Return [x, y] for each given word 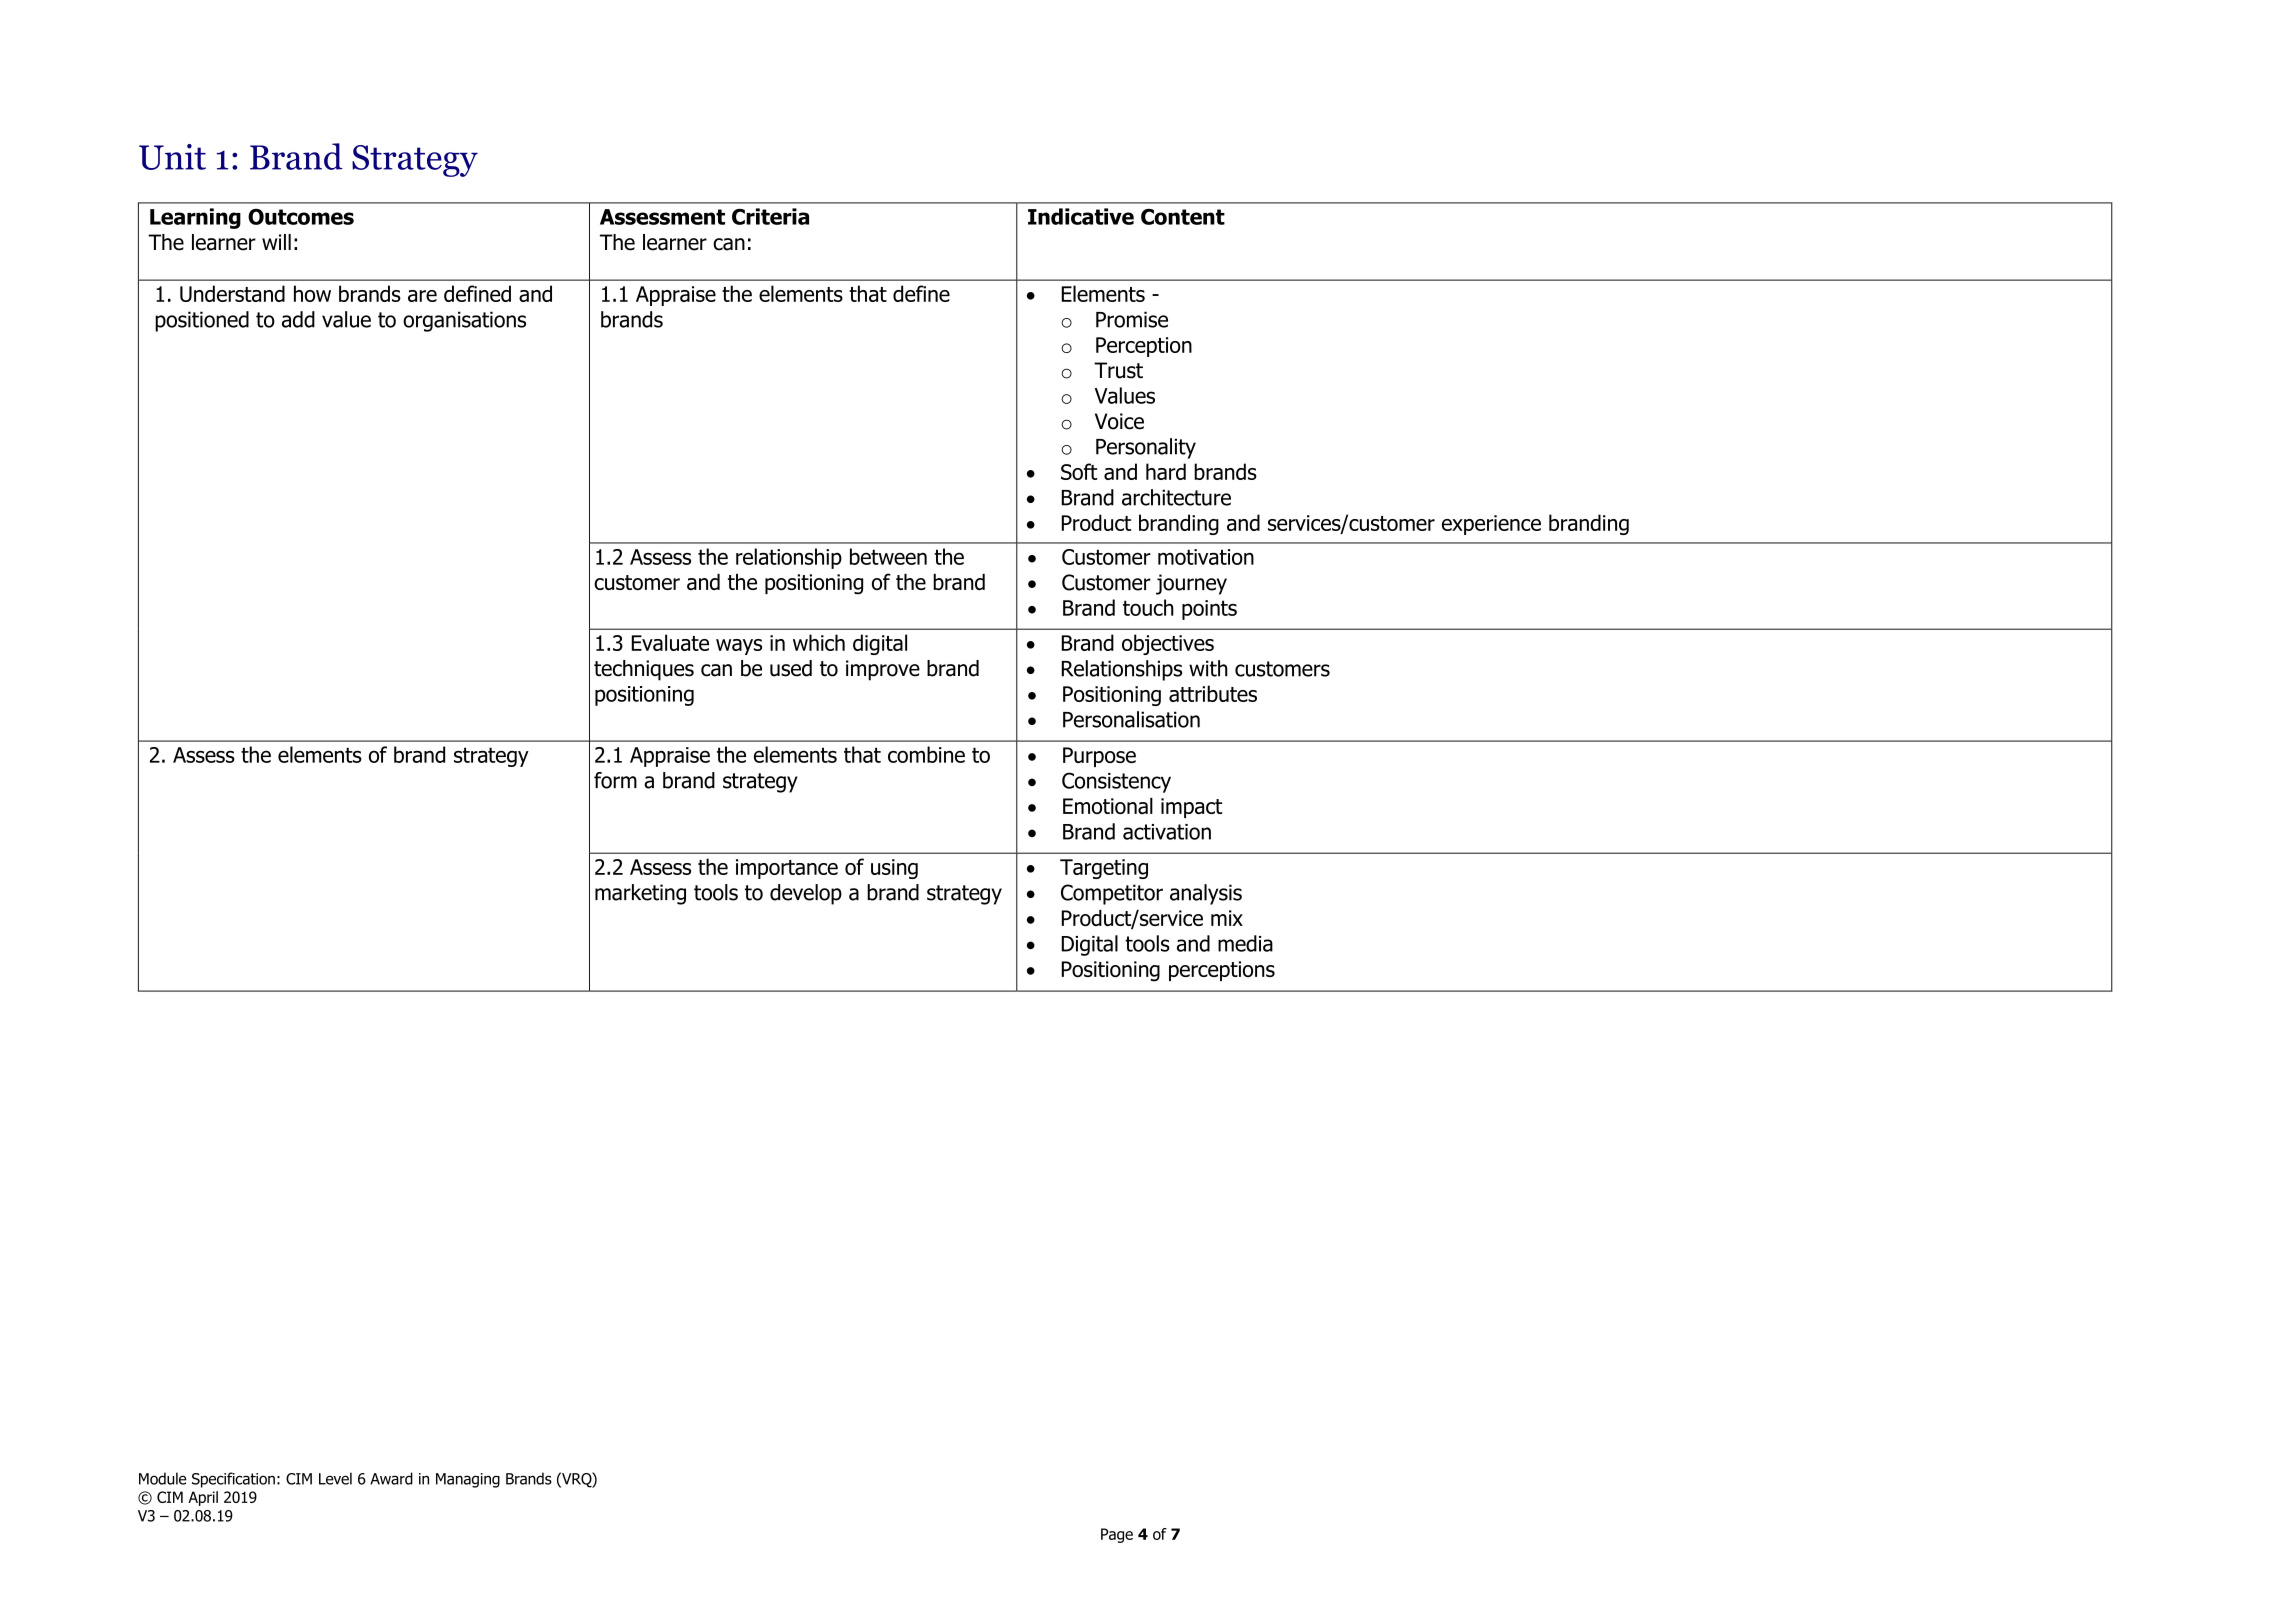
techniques [644, 670]
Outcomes [301, 217]
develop [806, 894]
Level [335, 1478]
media [1245, 943]
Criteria [770, 216]
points [1209, 610]
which [819, 642]
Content [1183, 217]
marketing [640, 894]
